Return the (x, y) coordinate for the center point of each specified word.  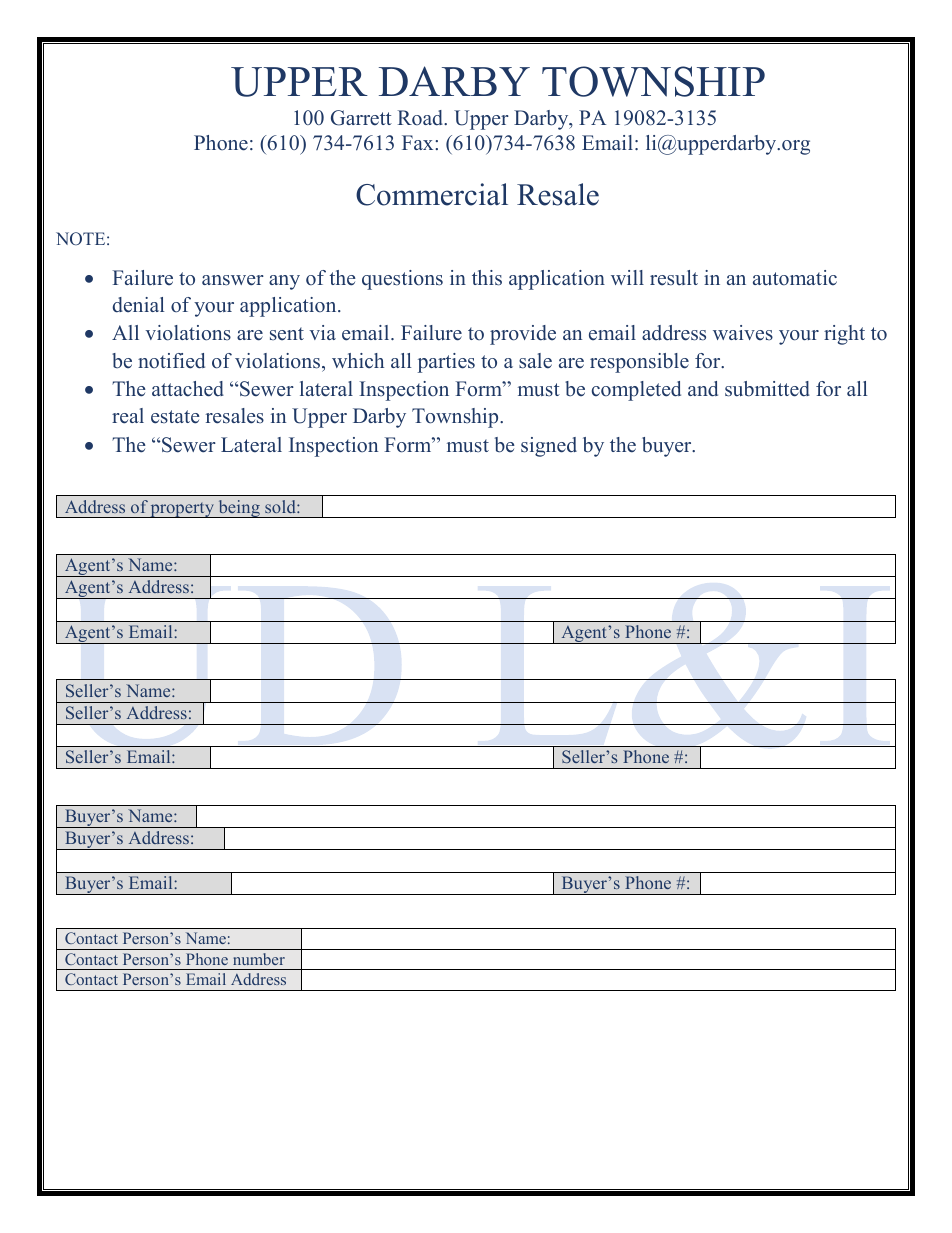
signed (549, 447)
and (703, 389)
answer (233, 280)
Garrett (361, 118)
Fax (419, 142)
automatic (795, 278)
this (487, 278)
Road (422, 118)
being (239, 509)
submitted (767, 389)
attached (188, 389)
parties (446, 363)
